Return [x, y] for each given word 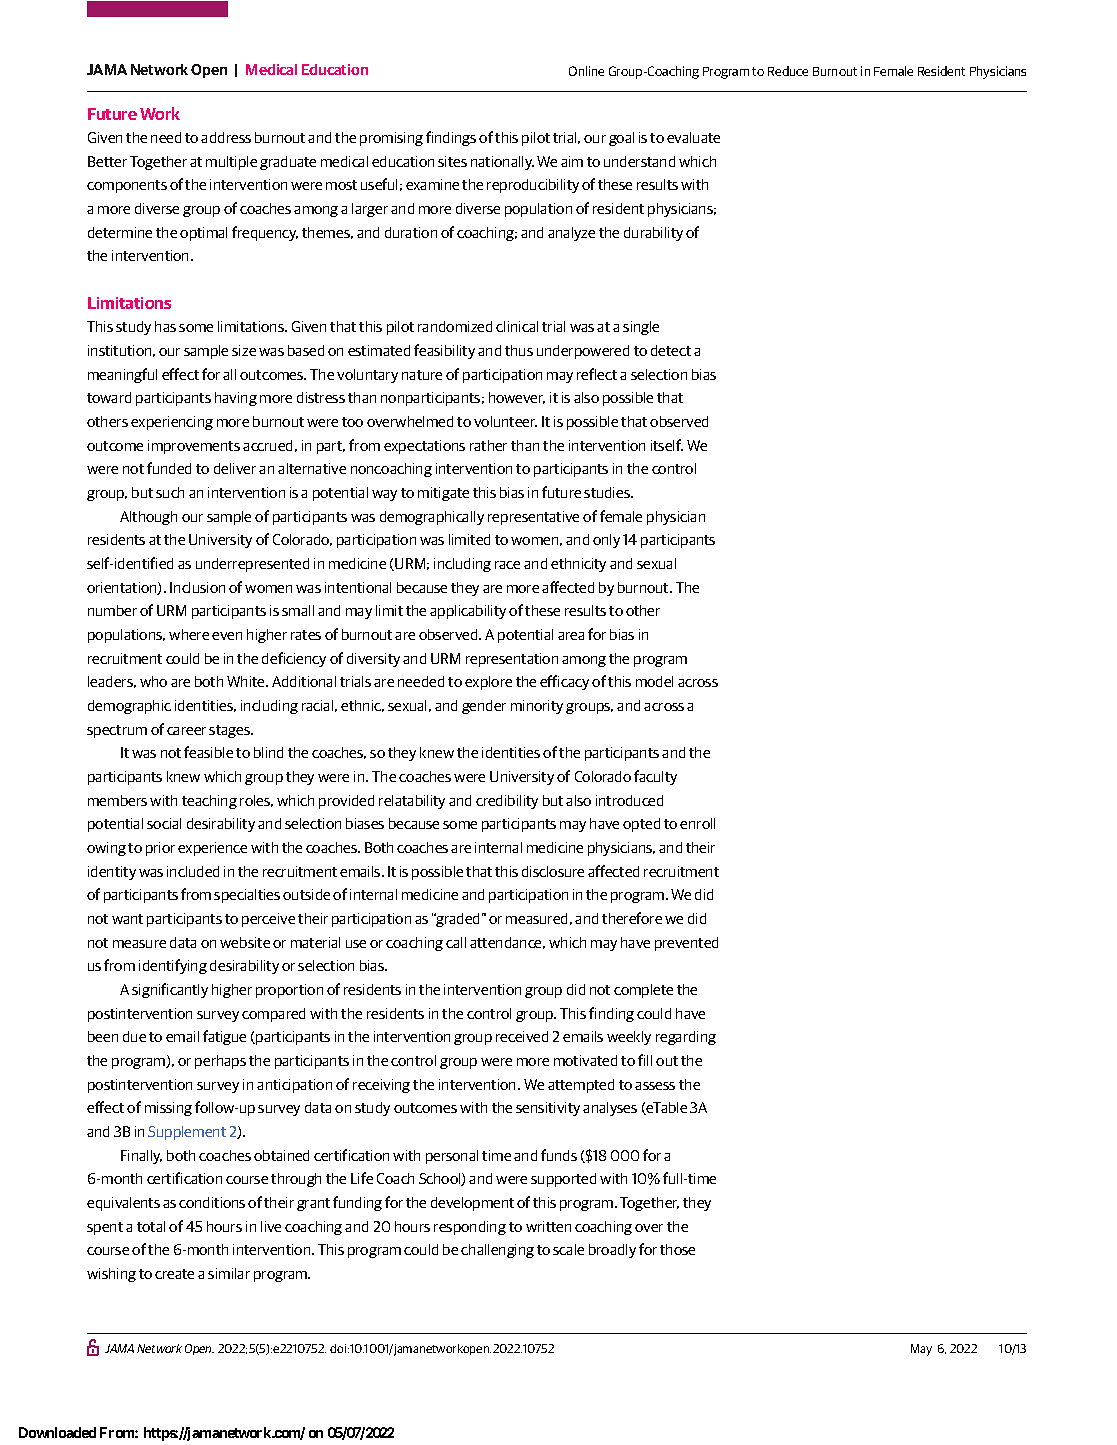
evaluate [693, 137]
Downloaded [57, 1432]
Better [107, 161]
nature [422, 375]
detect [671, 350]
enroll [697, 823]
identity [112, 873]
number [112, 610]
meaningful [122, 375]
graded [458, 920]
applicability [468, 612]
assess [655, 1086]
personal [452, 1157]
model [654, 681]
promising [391, 139]
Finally [141, 1157]
